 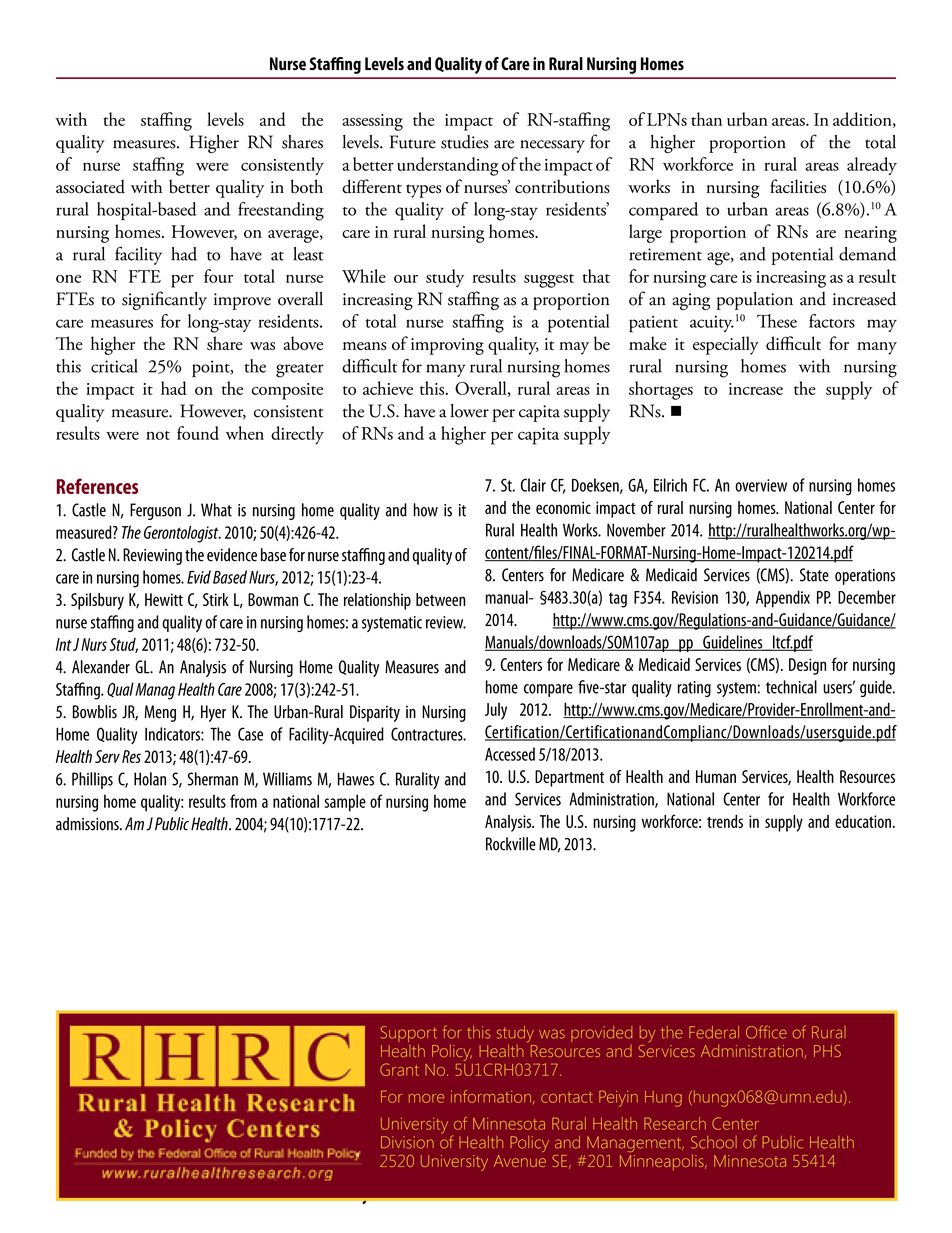 I want to click on associated, so click(x=90, y=186).
